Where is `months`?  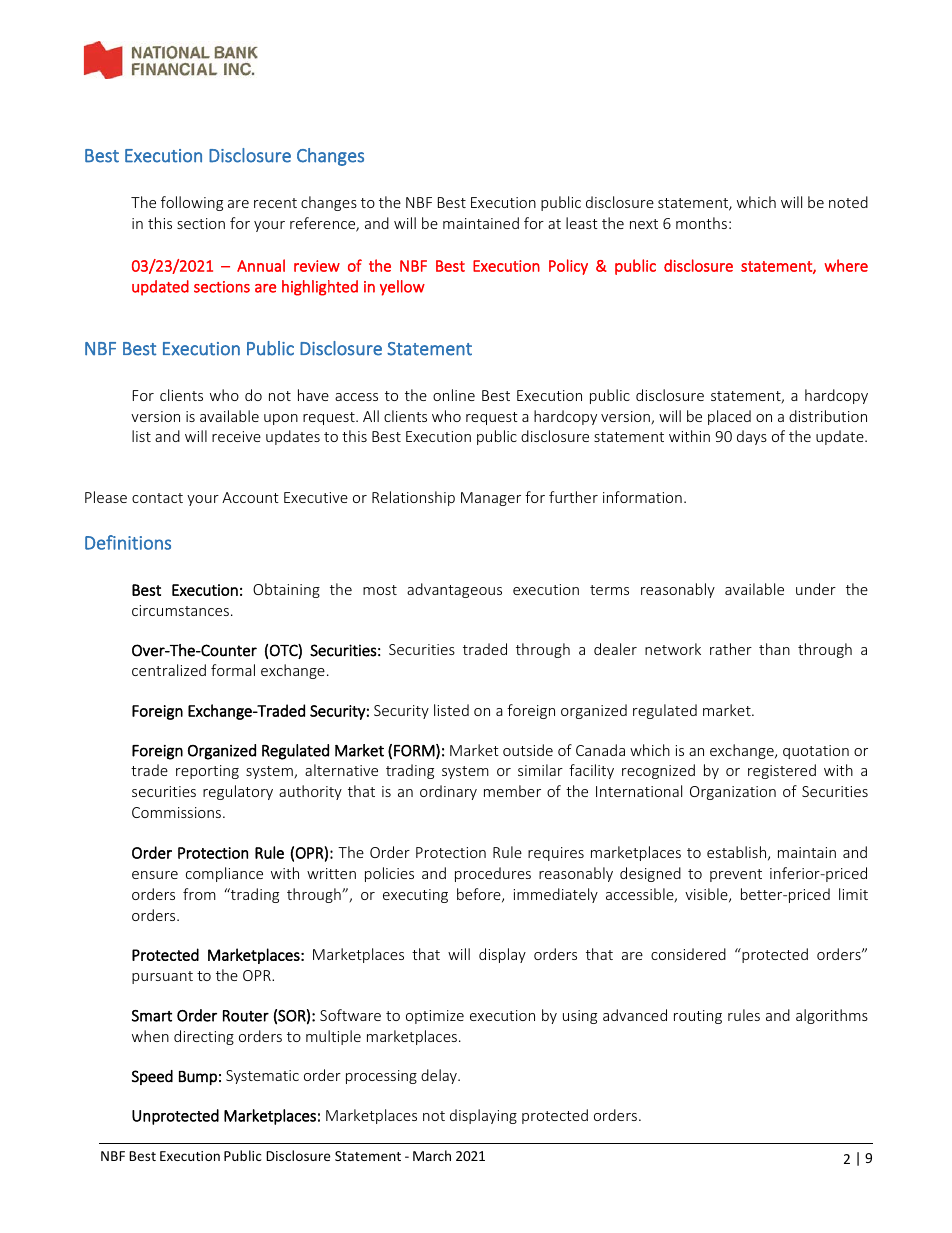 months is located at coordinates (701, 223).
